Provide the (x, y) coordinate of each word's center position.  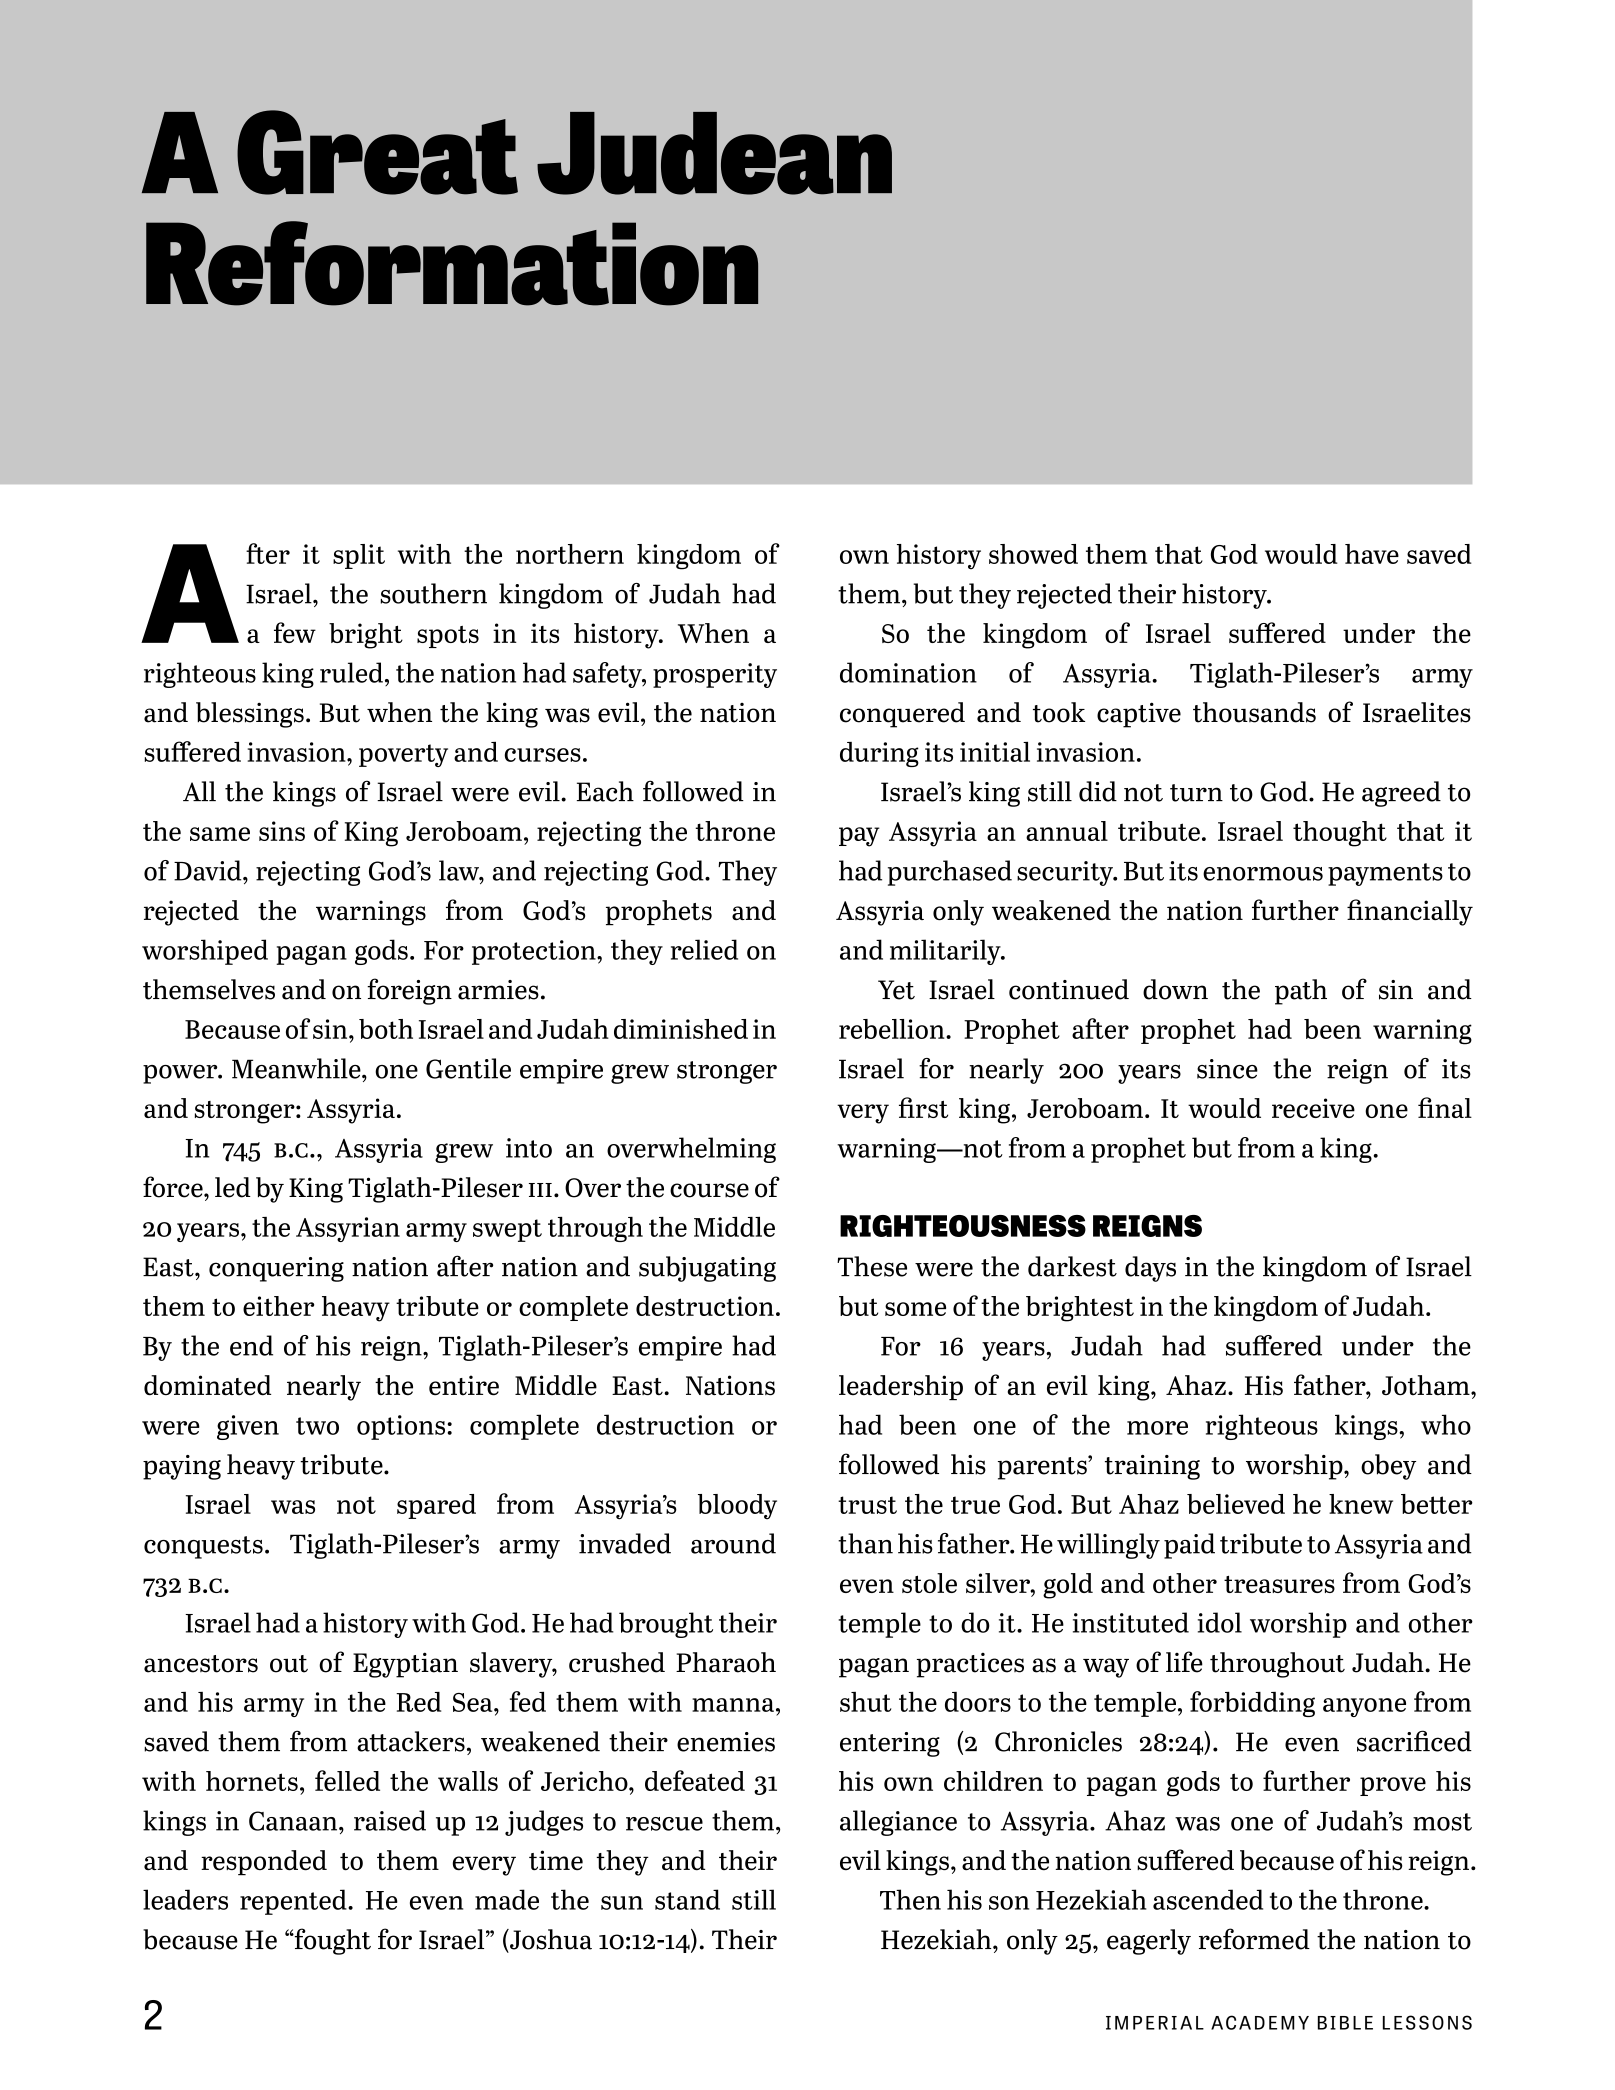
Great (377, 152)
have (1372, 554)
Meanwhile (297, 1068)
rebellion (893, 1029)
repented (294, 1902)
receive (1313, 1108)
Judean (714, 153)
